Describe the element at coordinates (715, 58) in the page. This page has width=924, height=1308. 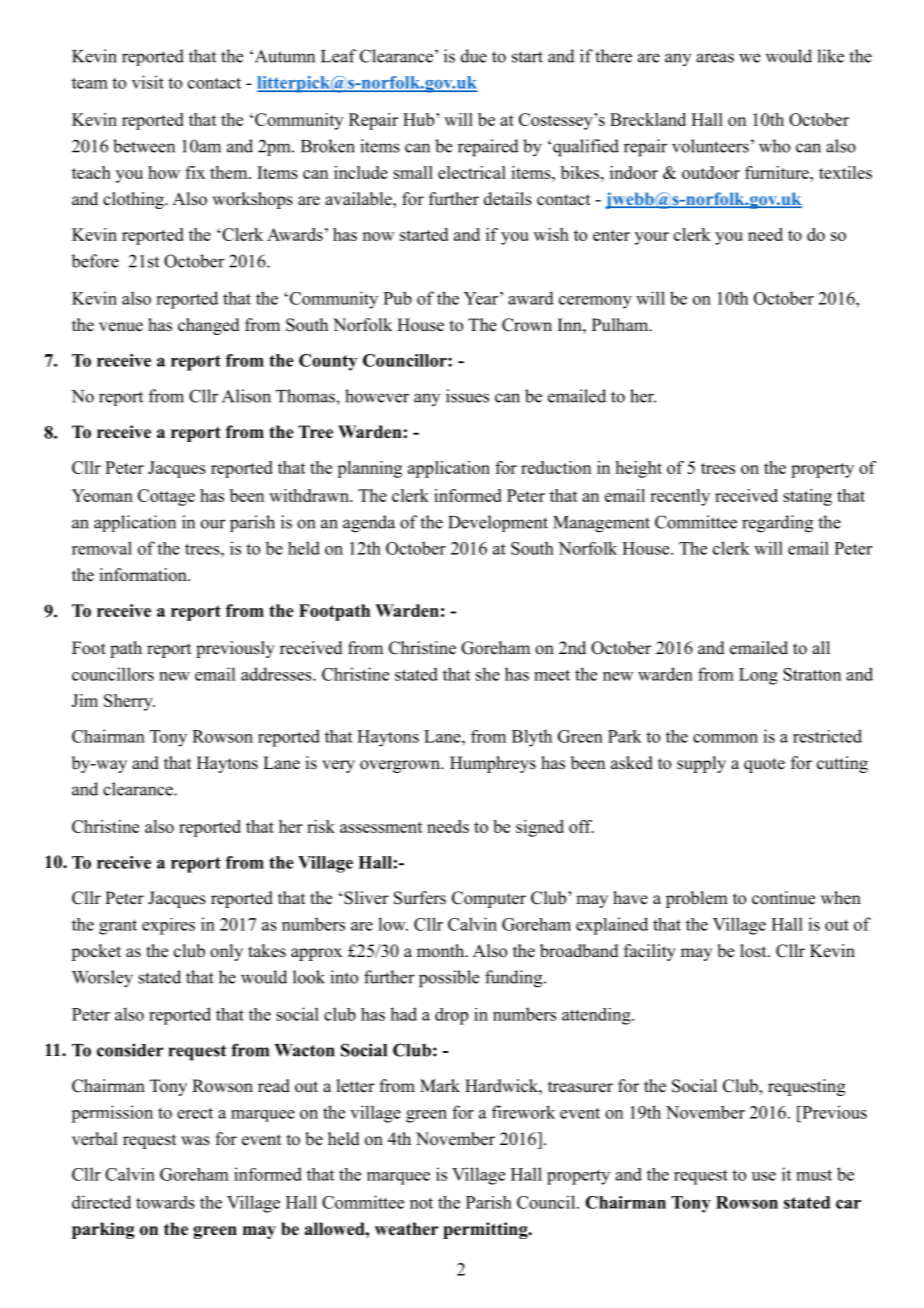
I see `areas` at that location.
